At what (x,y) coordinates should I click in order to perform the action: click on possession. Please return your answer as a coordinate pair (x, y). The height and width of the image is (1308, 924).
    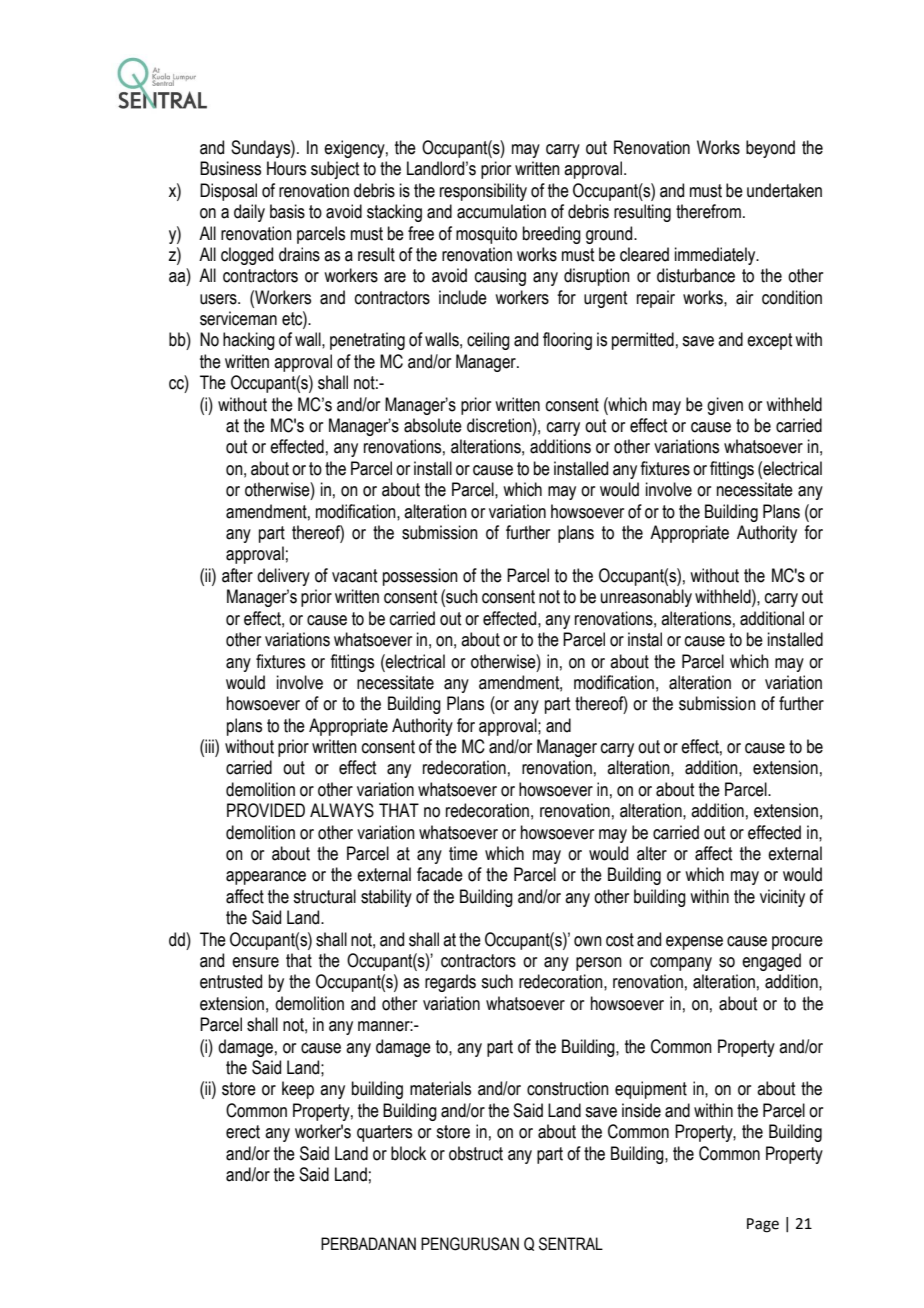
    Looking at the image, I should click on (420, 577).
